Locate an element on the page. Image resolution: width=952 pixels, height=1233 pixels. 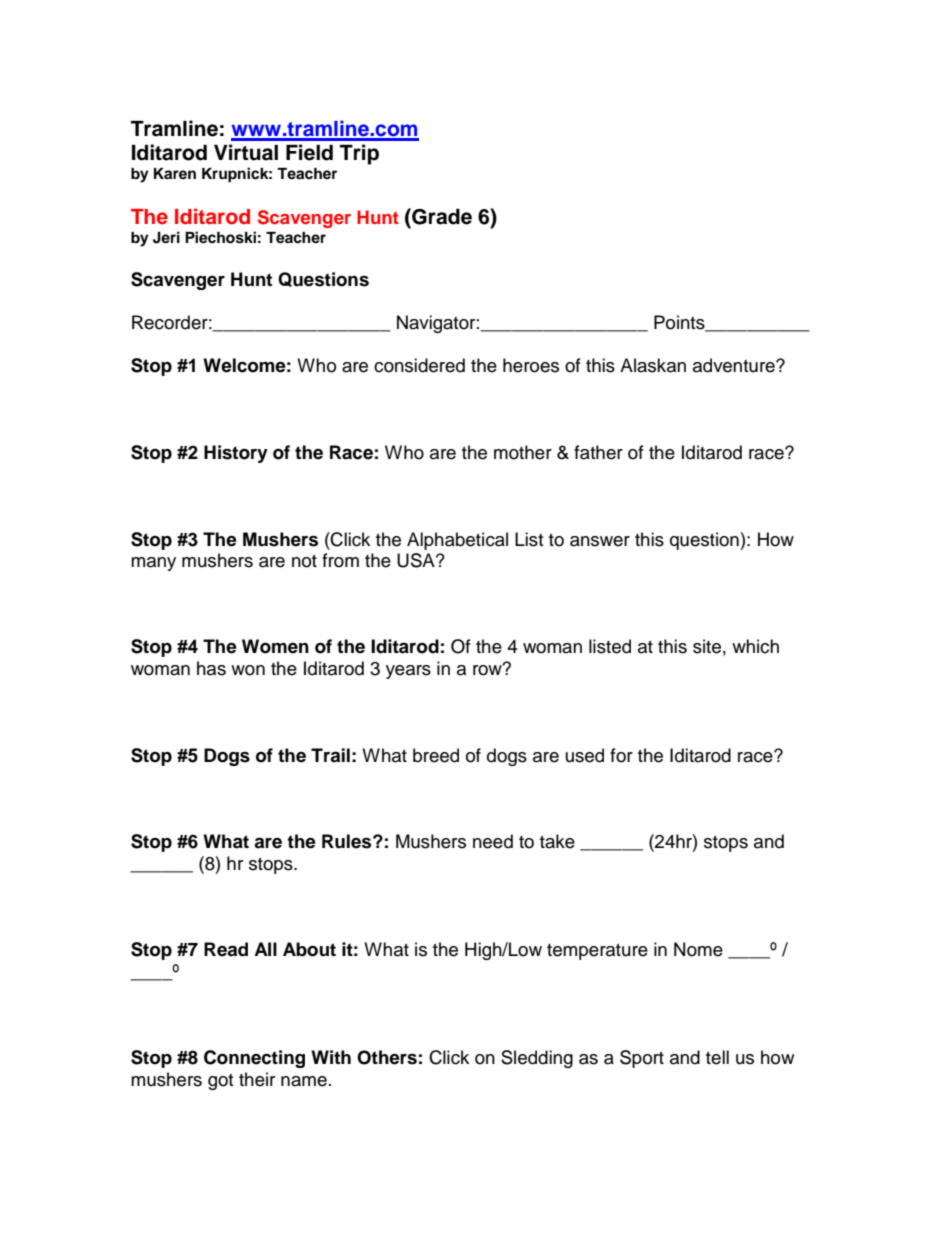
for is located at coordinates (621, 755).
